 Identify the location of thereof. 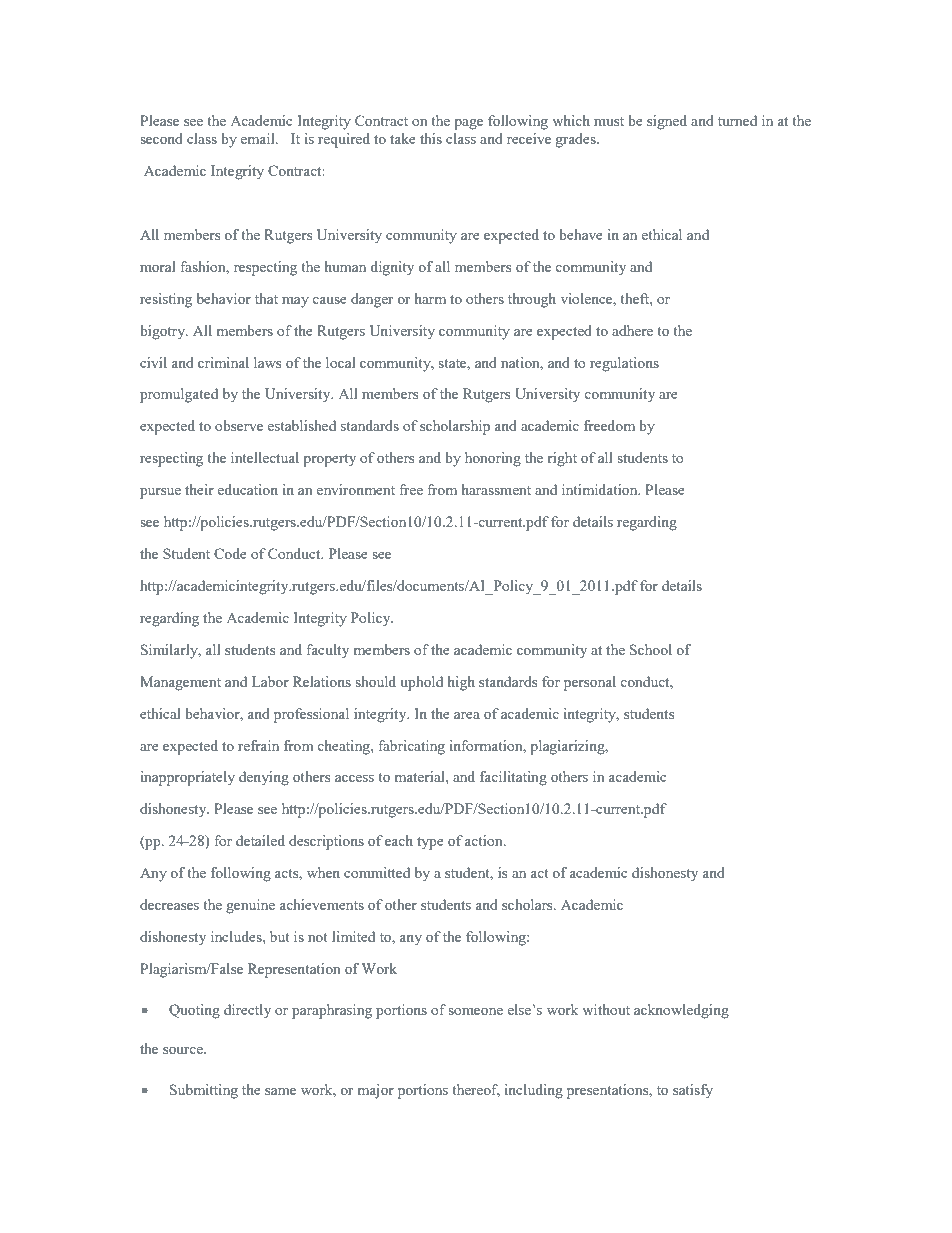
(476, 1090).
